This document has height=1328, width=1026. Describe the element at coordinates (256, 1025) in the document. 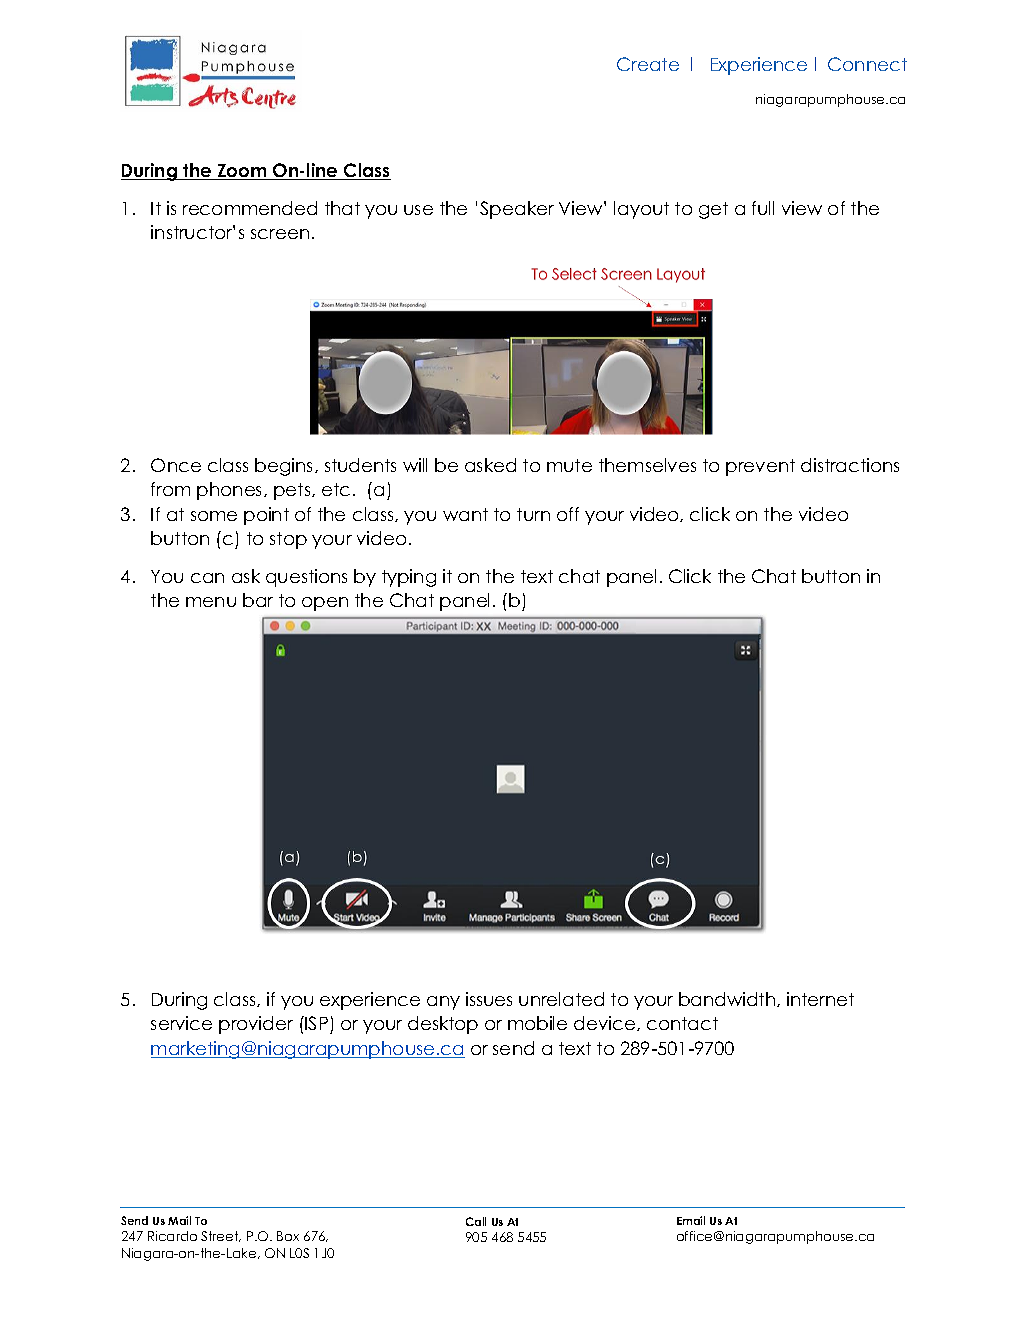

I see `provider` at that location.
